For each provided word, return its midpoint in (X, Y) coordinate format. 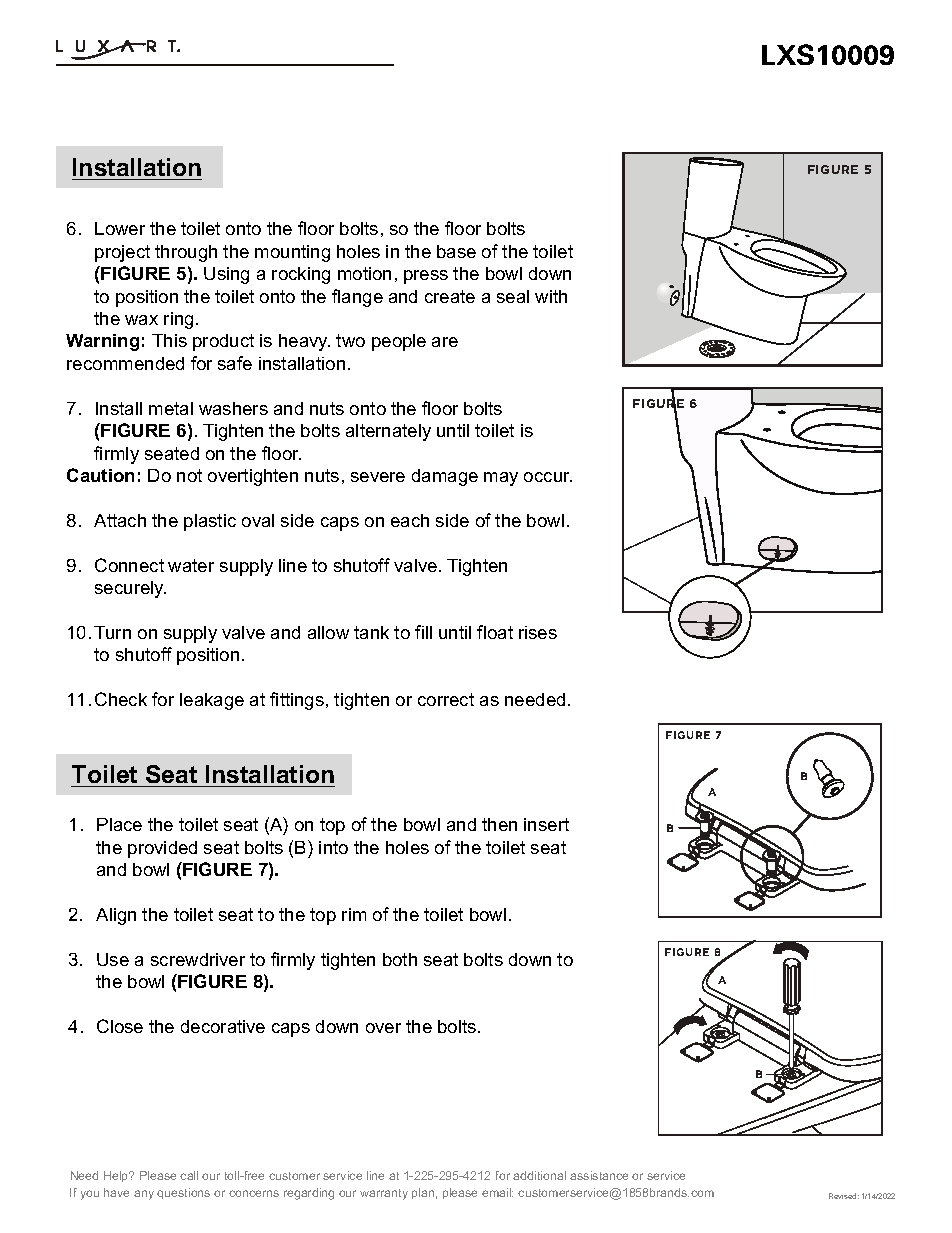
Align (116, 916)
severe (378, 477)
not (189, 475)
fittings (297, 701)
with (551, 296)
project (122, 253)
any (144, 1195)
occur (548, 477)
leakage (212, 701)
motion (364, 273)
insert (546, 824)
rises (538, 632)
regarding (309, 1194)
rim (354, 914)
